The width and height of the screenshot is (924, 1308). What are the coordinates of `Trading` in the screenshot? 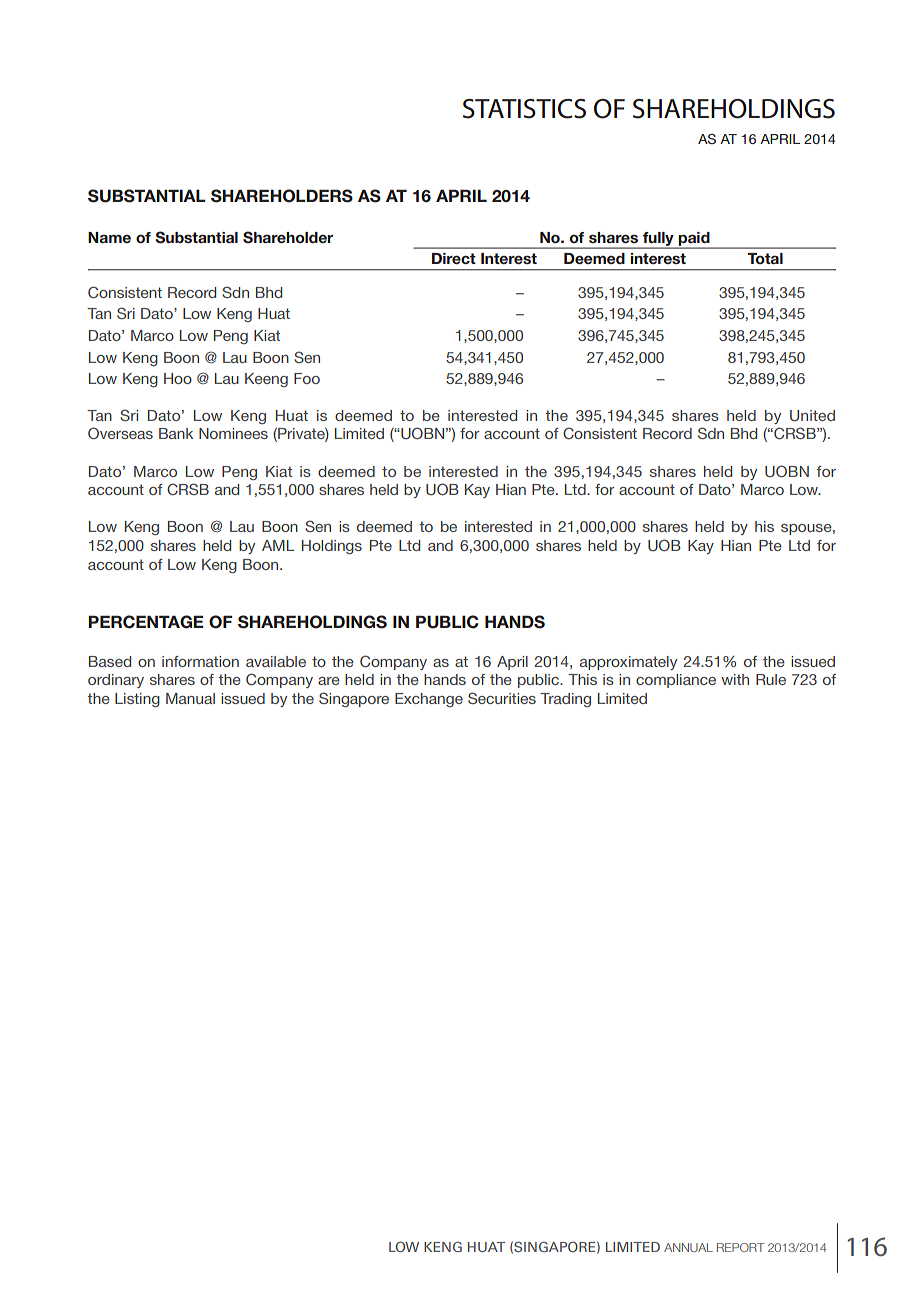 It's located at (565, 700).
